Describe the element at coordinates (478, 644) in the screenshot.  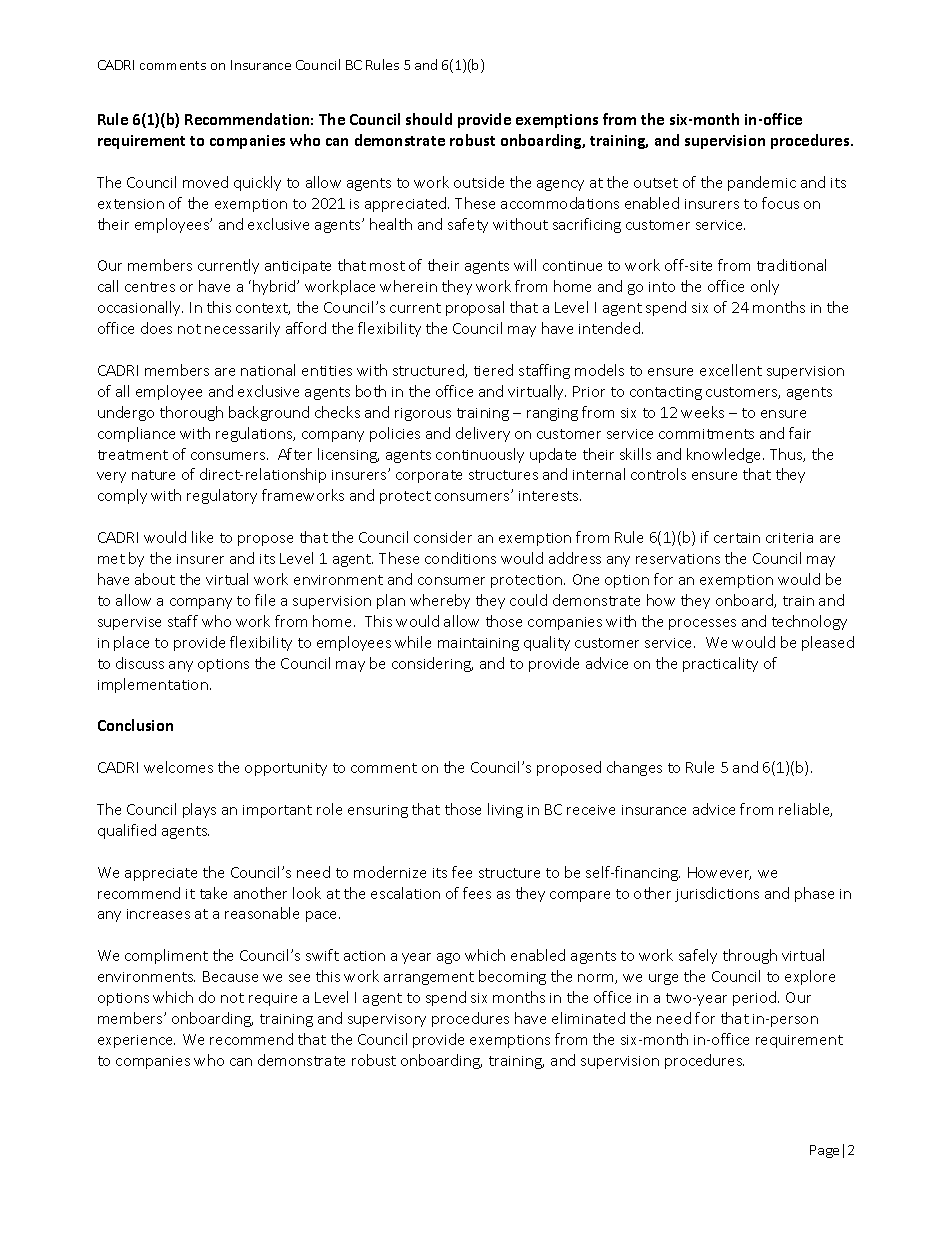
I see `maintaining` at that location.
